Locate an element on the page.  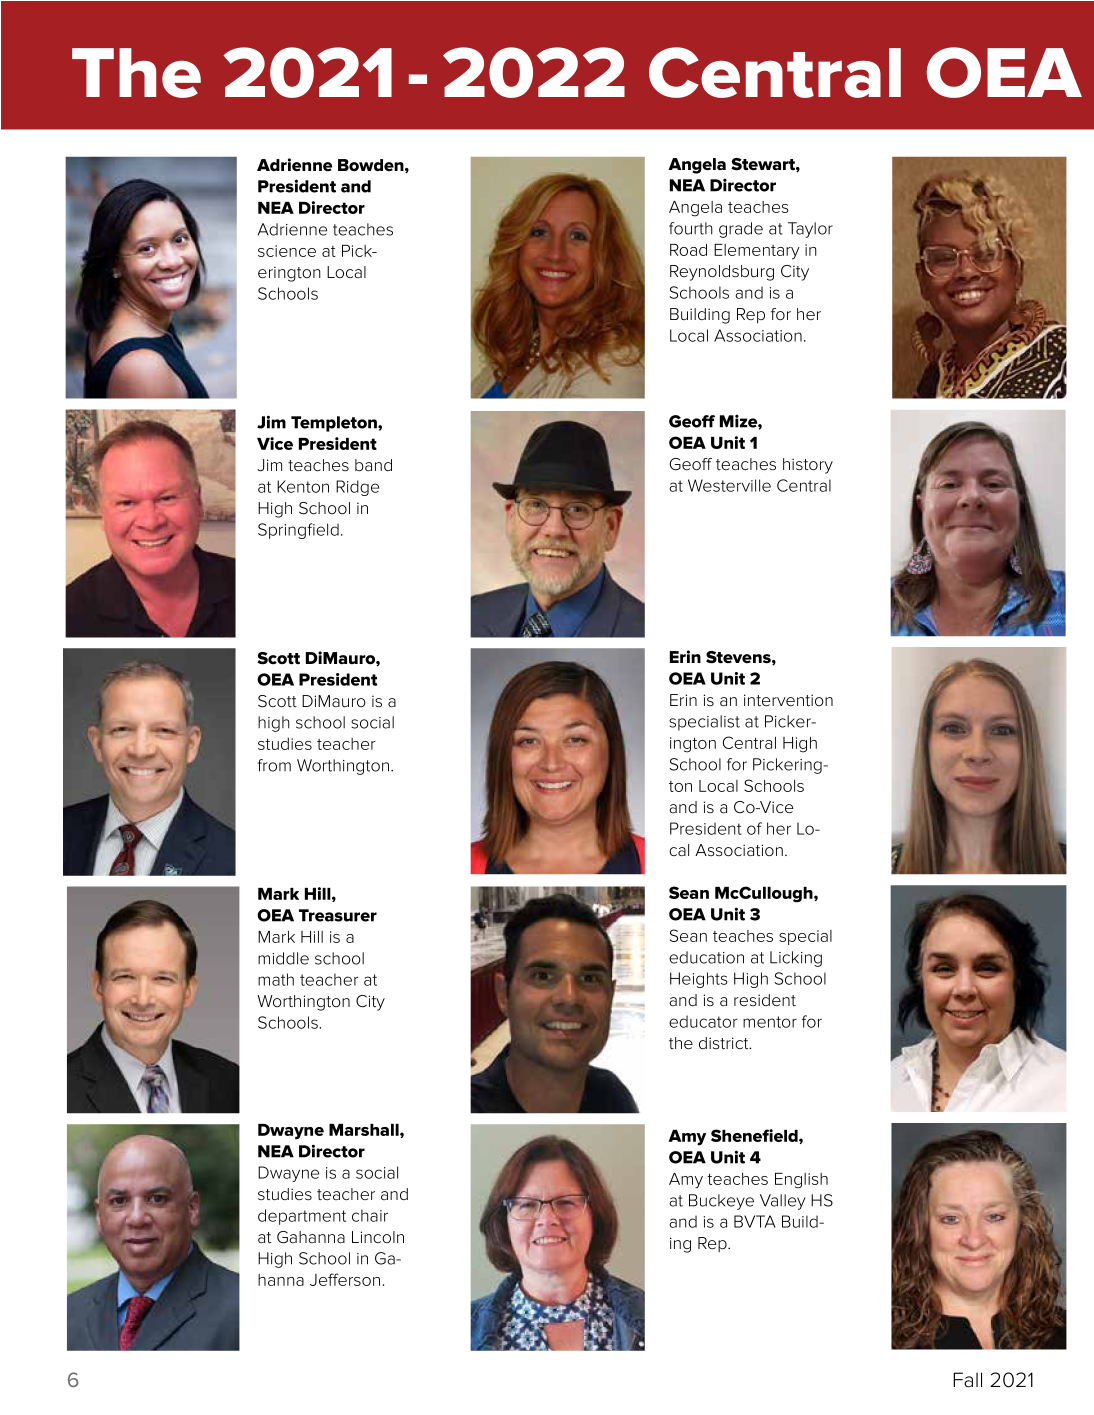
Road is located at coordinates (688, 250).
